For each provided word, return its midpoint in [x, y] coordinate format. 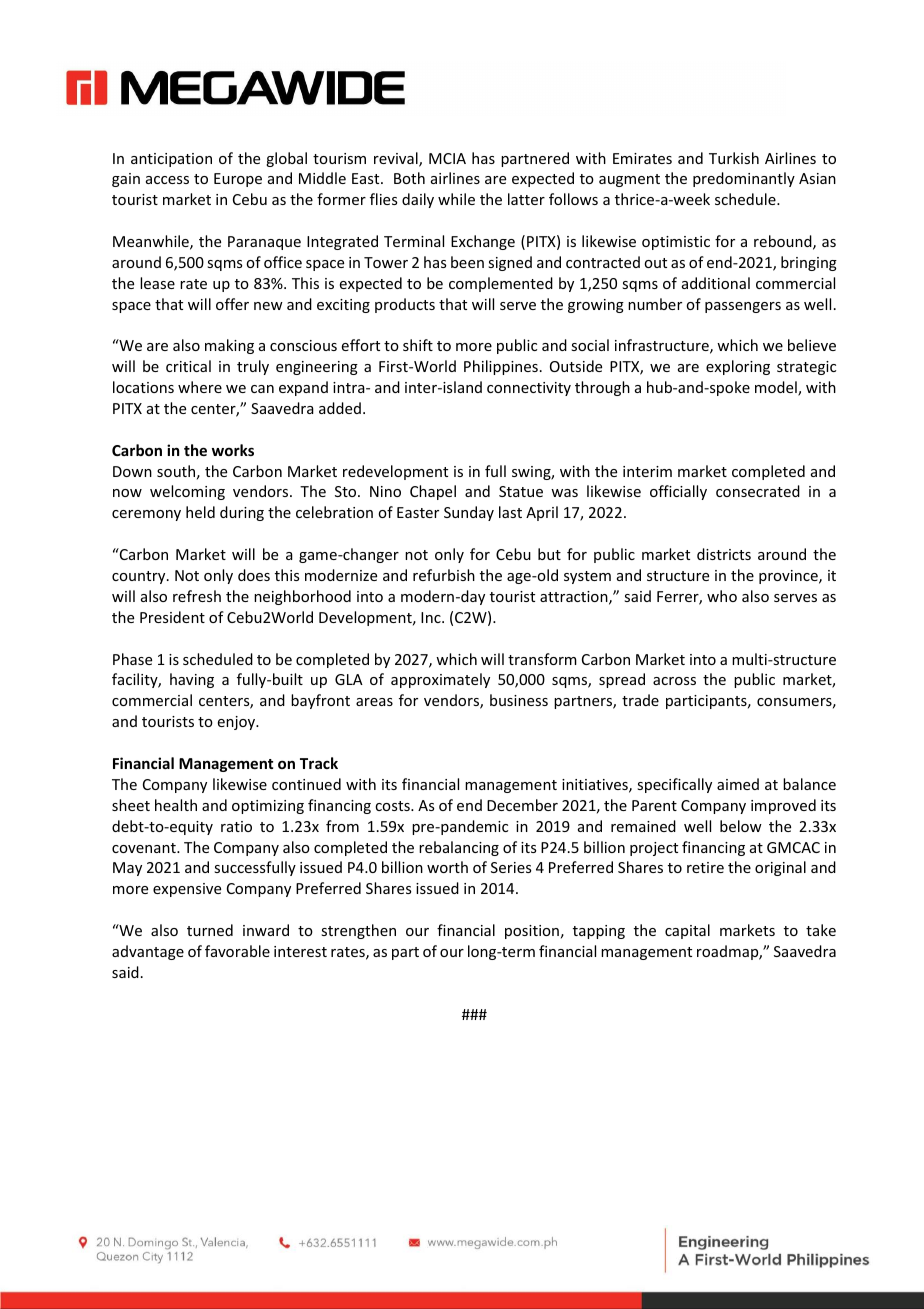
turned [210, 930]
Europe [238, 180]
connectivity [529, 389]
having [192, 680]
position [532, 932]
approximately [440, 680]
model [777, 388]
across [674, 681]
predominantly [744, 179]
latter [526, 199]
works [233, 450]
